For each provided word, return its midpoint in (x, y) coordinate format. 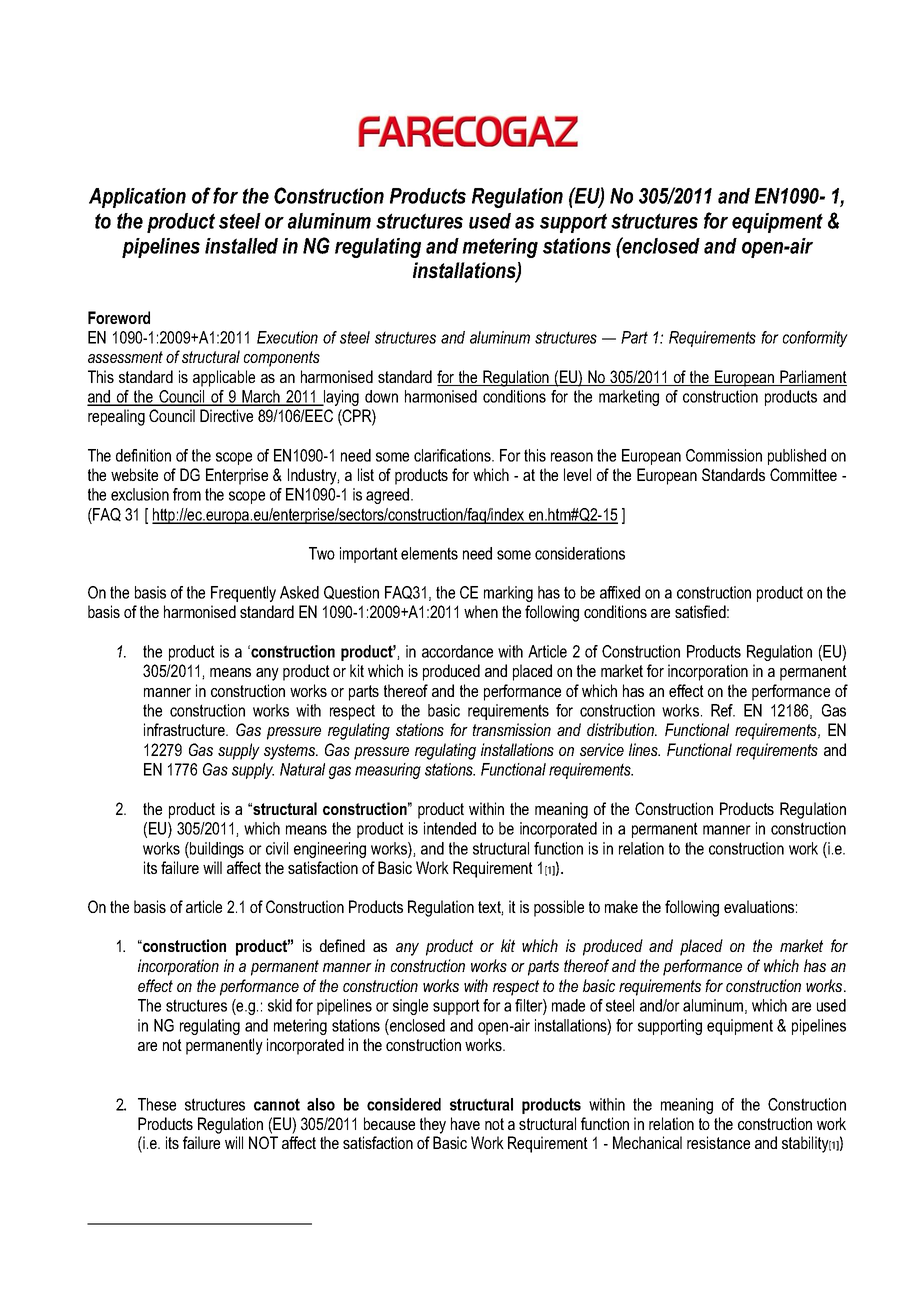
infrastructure (185, 729)
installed (241, 246)
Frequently (243, 594)
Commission (724, 455)
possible (559, 908)
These (157, 1104)
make (621, 906)
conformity (815, 339)
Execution (287, 337)
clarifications (453, 455)
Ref (723, 710)
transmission (512, 729)
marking (508, 594)
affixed (620, 592)
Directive (226, 415)
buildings (216, 850)
